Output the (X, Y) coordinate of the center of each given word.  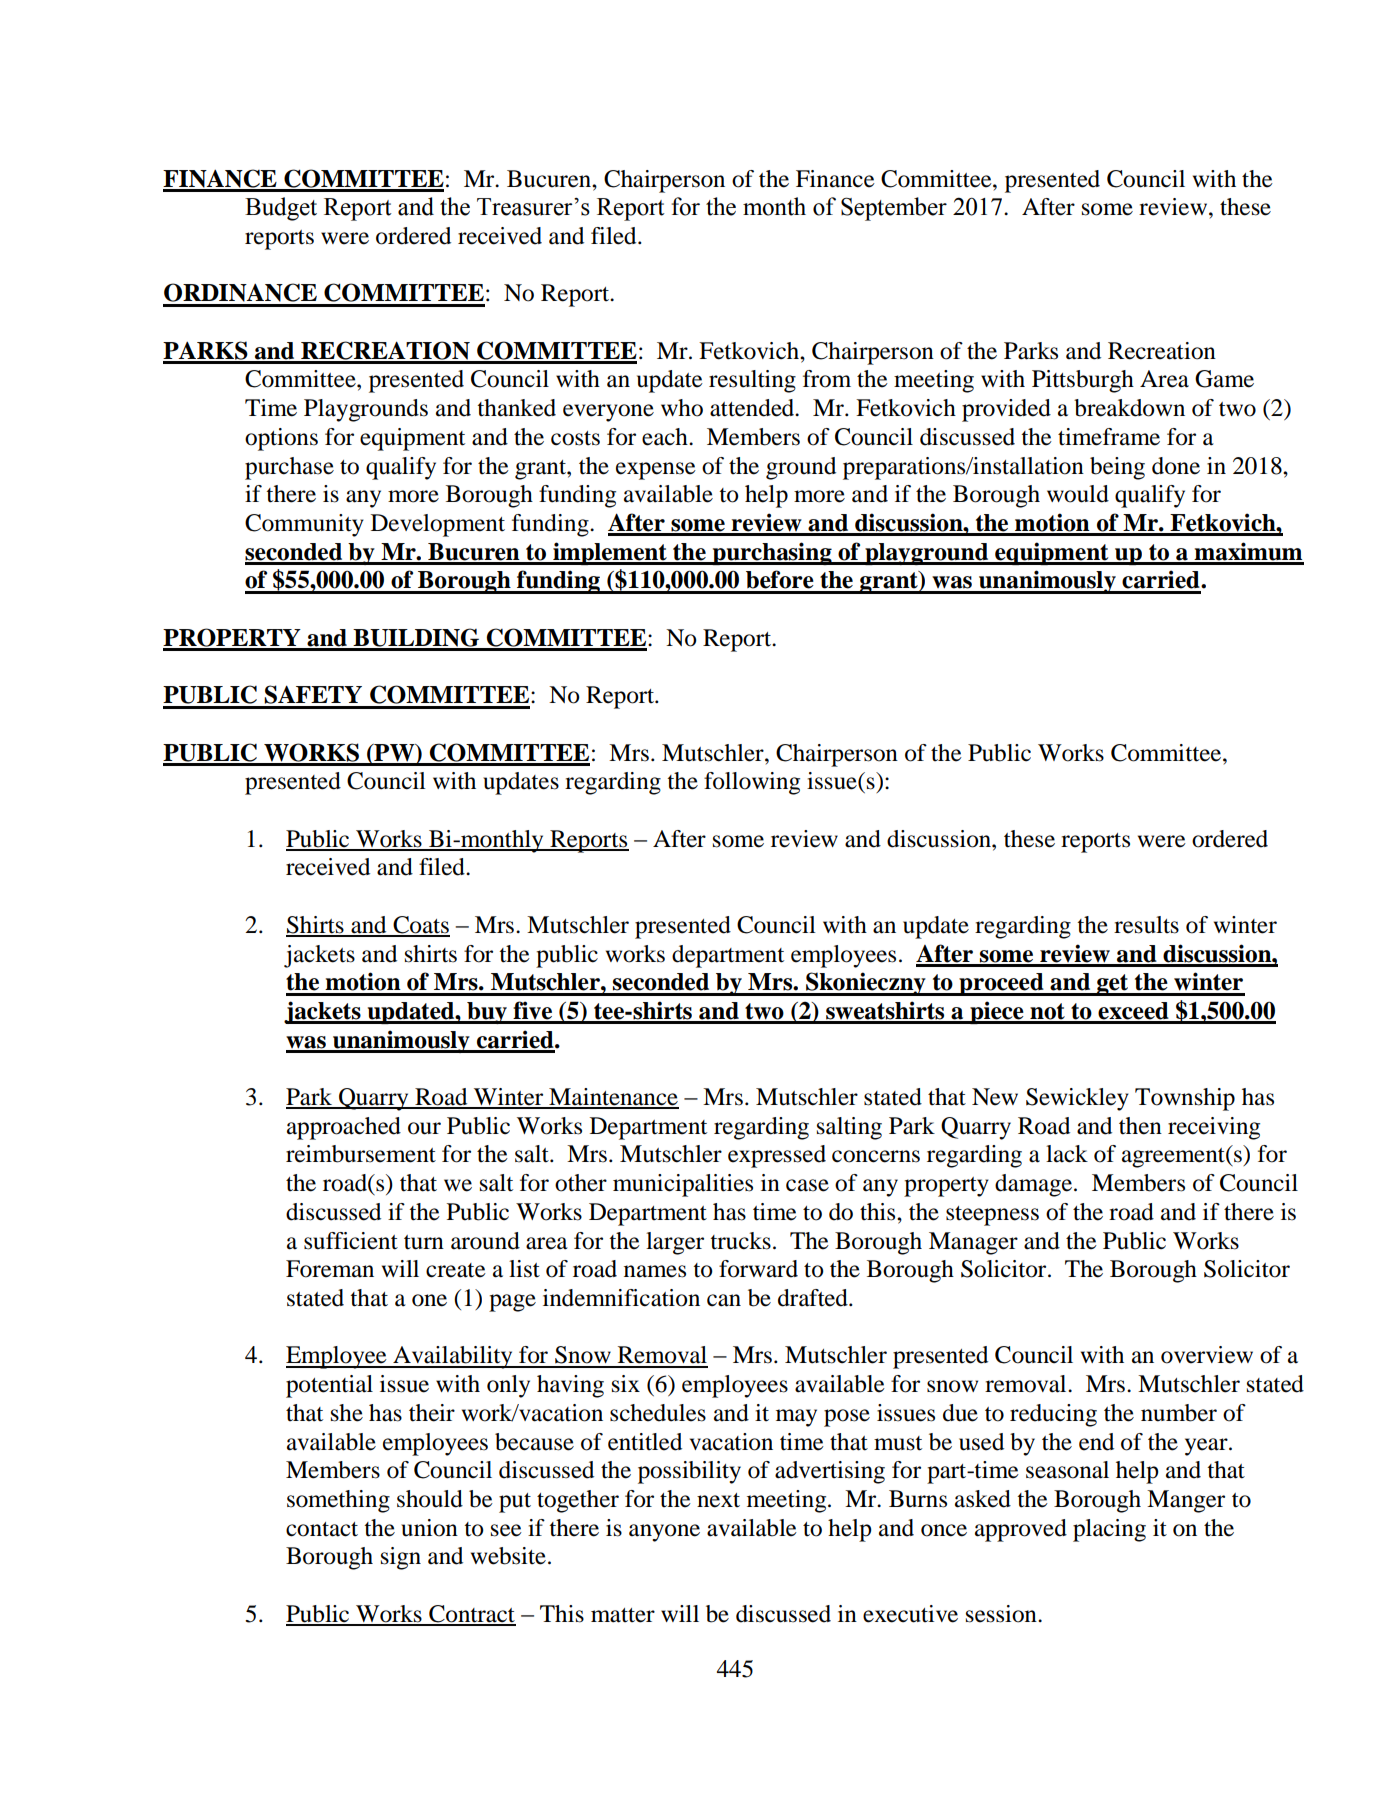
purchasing (772, 553)
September (894, 209)
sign (401, 1558)
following (752, 783)
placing (1109, 1530)
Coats (420, 926)
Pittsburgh (1083, 381)
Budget (281, 209)
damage (1035, 1185)
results (1146, 925)
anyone (664, 1533)
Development (438, 525)
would (1078, 494)
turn (424, 1242)
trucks (740, 1241)
